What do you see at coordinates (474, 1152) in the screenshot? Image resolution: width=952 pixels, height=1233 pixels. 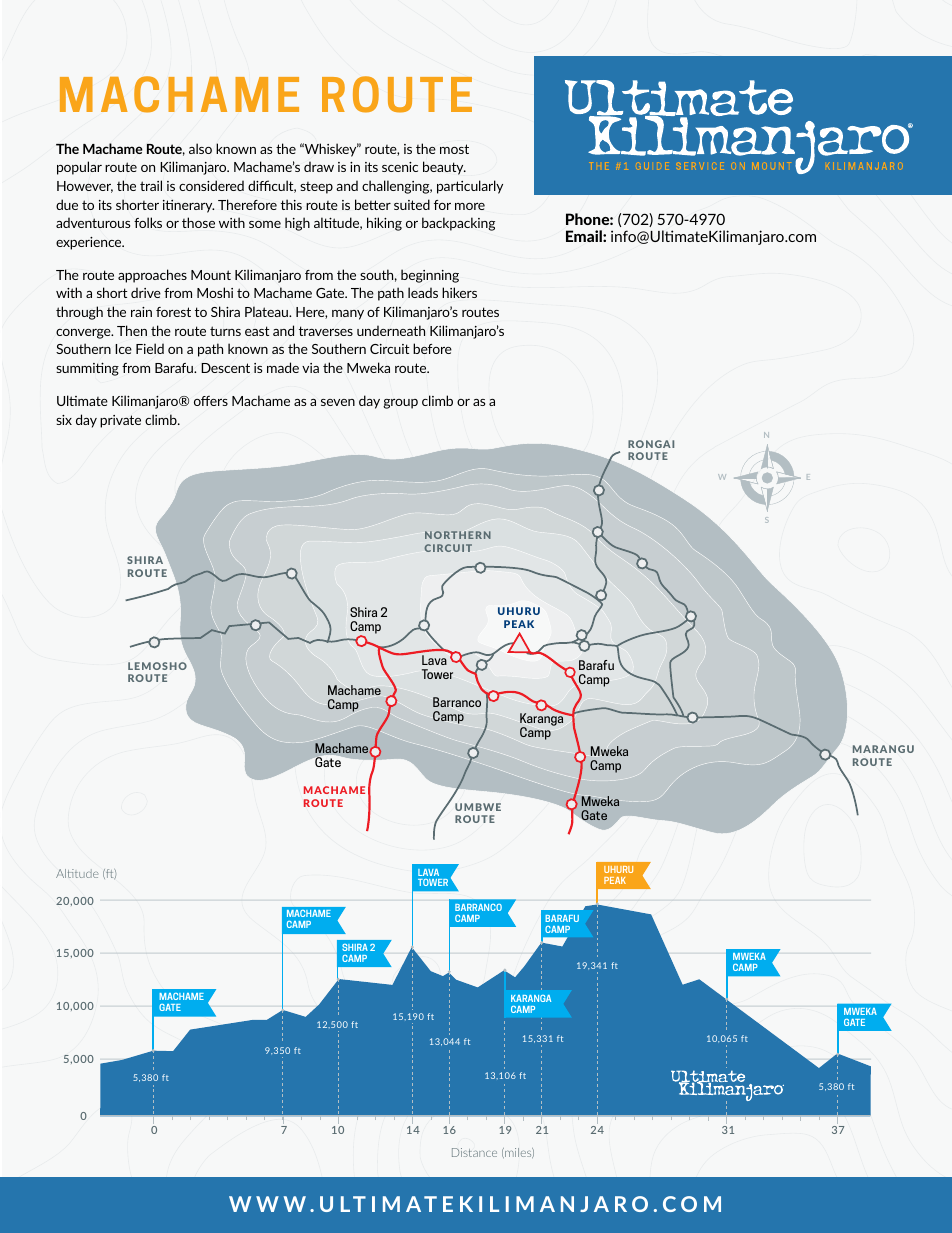 I see `Distance` at bounding box center [474, 1152].
